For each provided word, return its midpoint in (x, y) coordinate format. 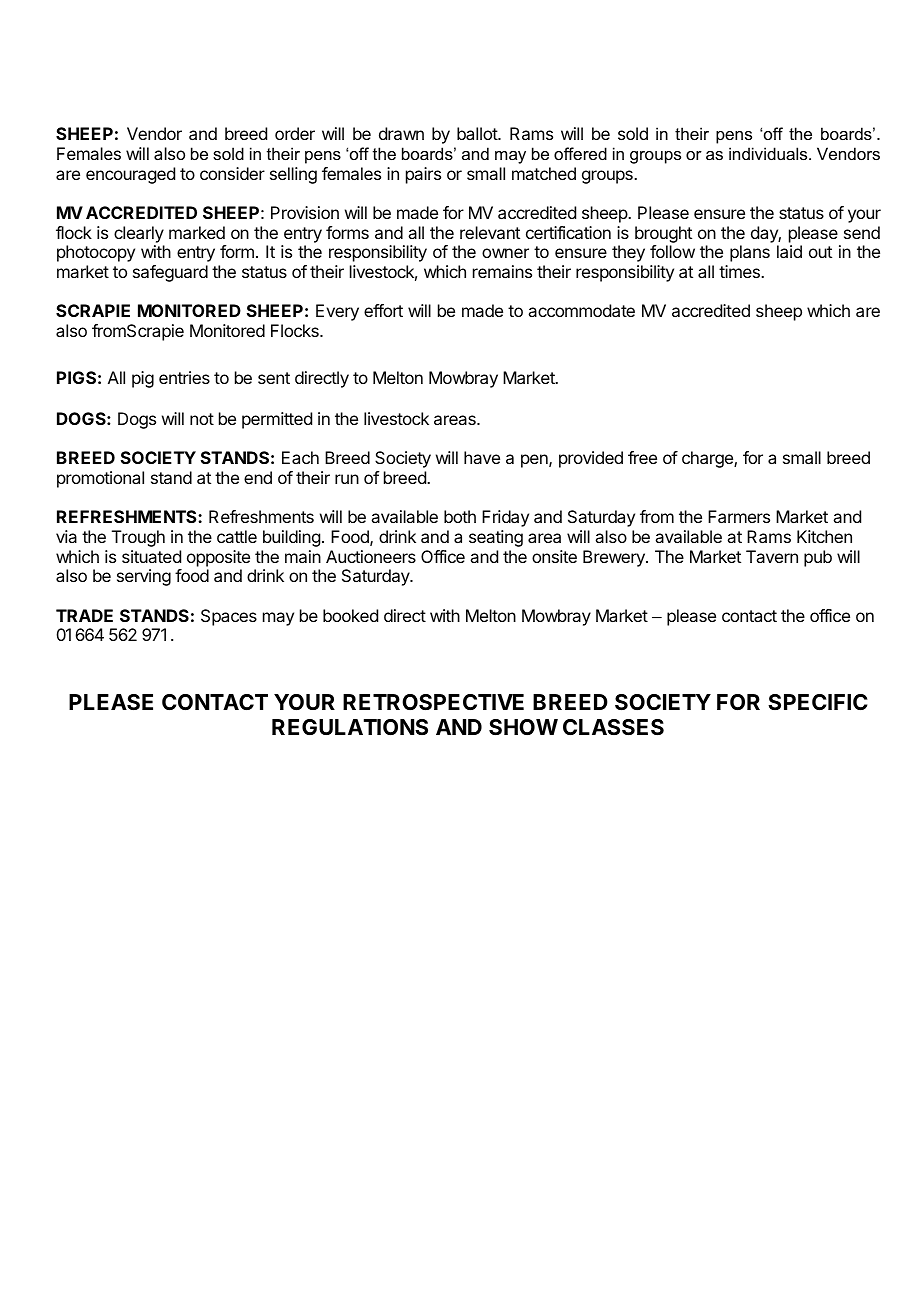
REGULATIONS (350, 727)
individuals (769, 153)
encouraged (130, 175)
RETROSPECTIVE (433, 702)
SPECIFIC (817, 702)
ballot (478, 133)
